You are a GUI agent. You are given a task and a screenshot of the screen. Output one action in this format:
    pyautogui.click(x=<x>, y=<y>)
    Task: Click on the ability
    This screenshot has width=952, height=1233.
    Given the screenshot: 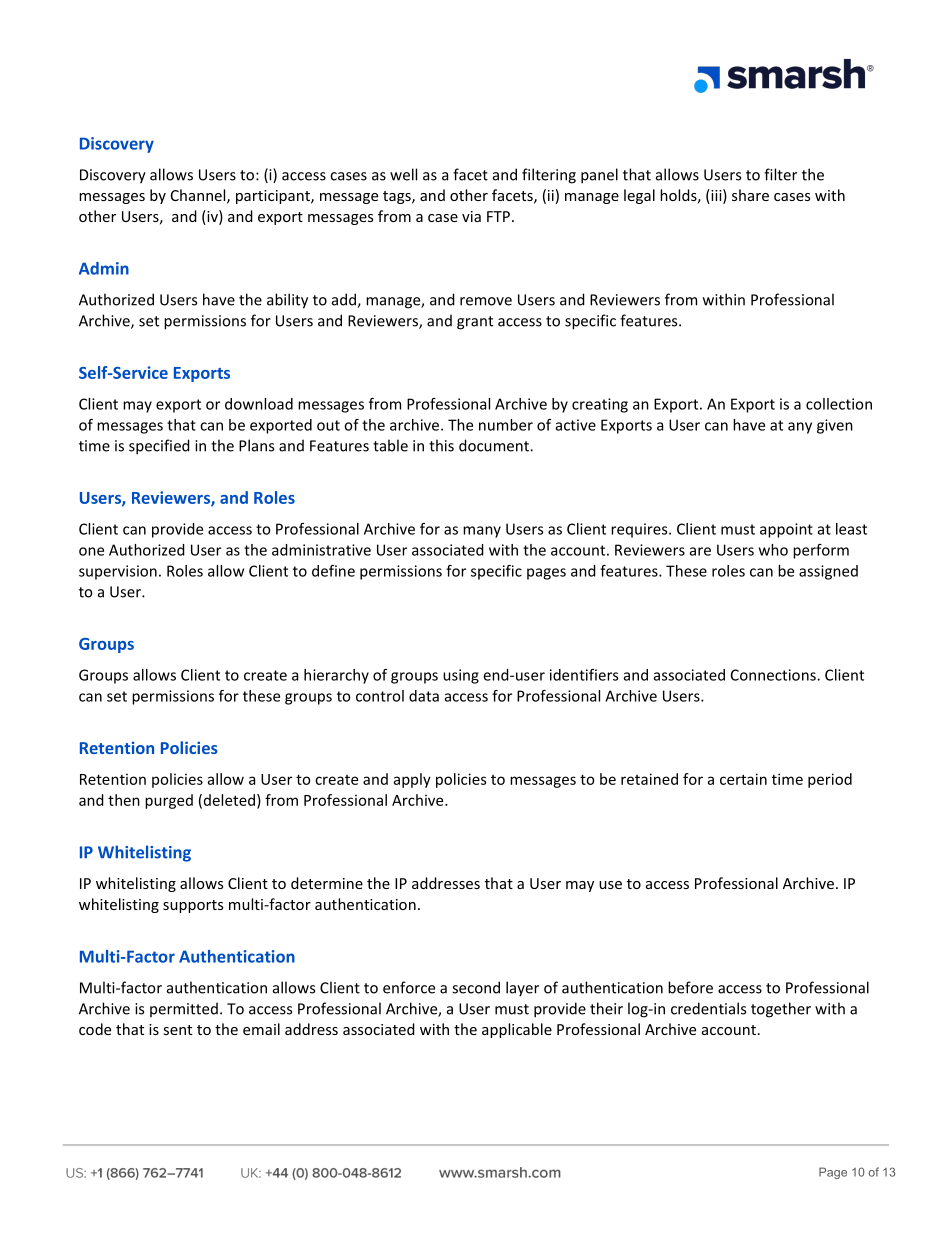 What is the action you would take?
    pyautogui.click(x=287, y=301)
